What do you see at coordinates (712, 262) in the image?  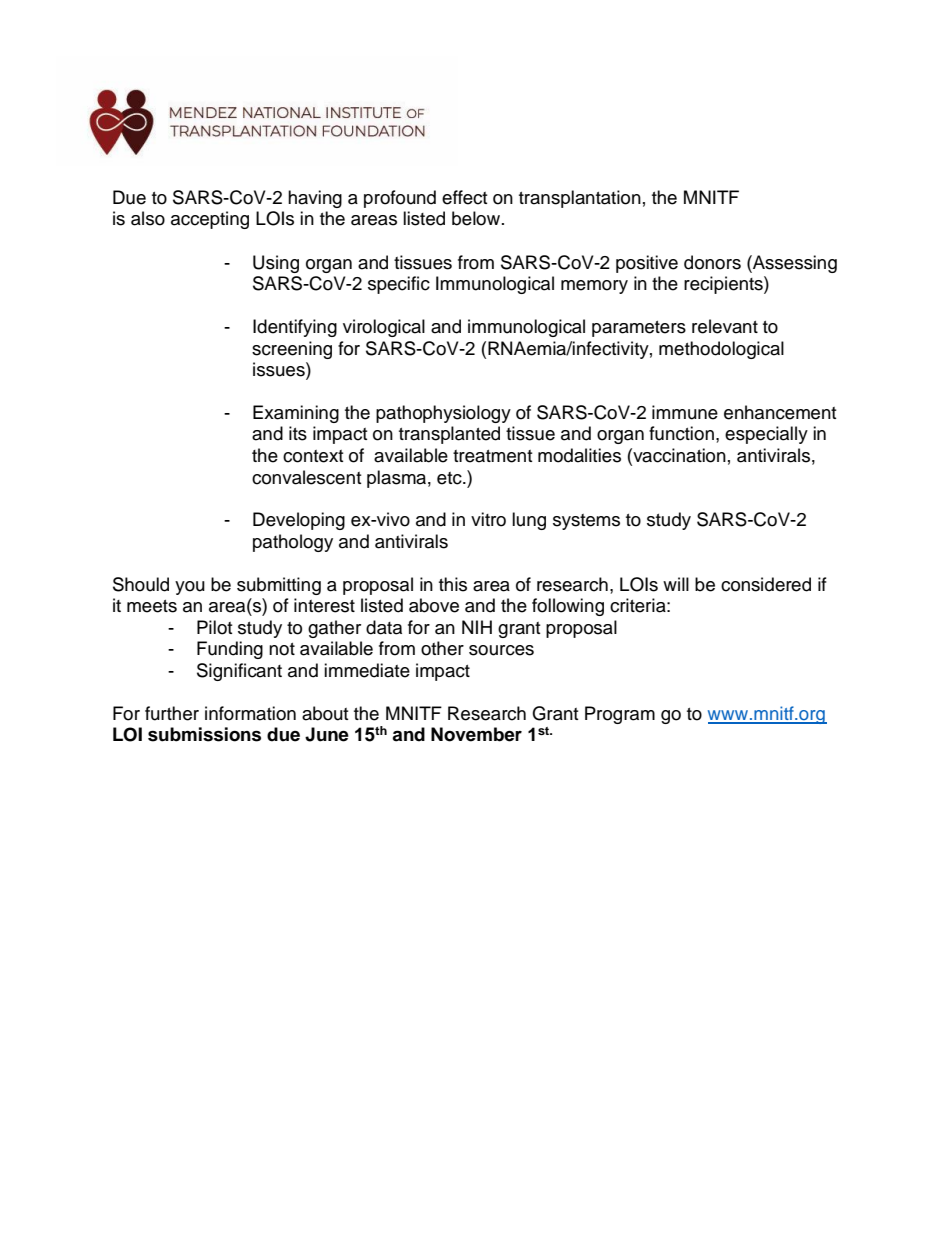 I see `donors` at bounding box center [712, 262].
